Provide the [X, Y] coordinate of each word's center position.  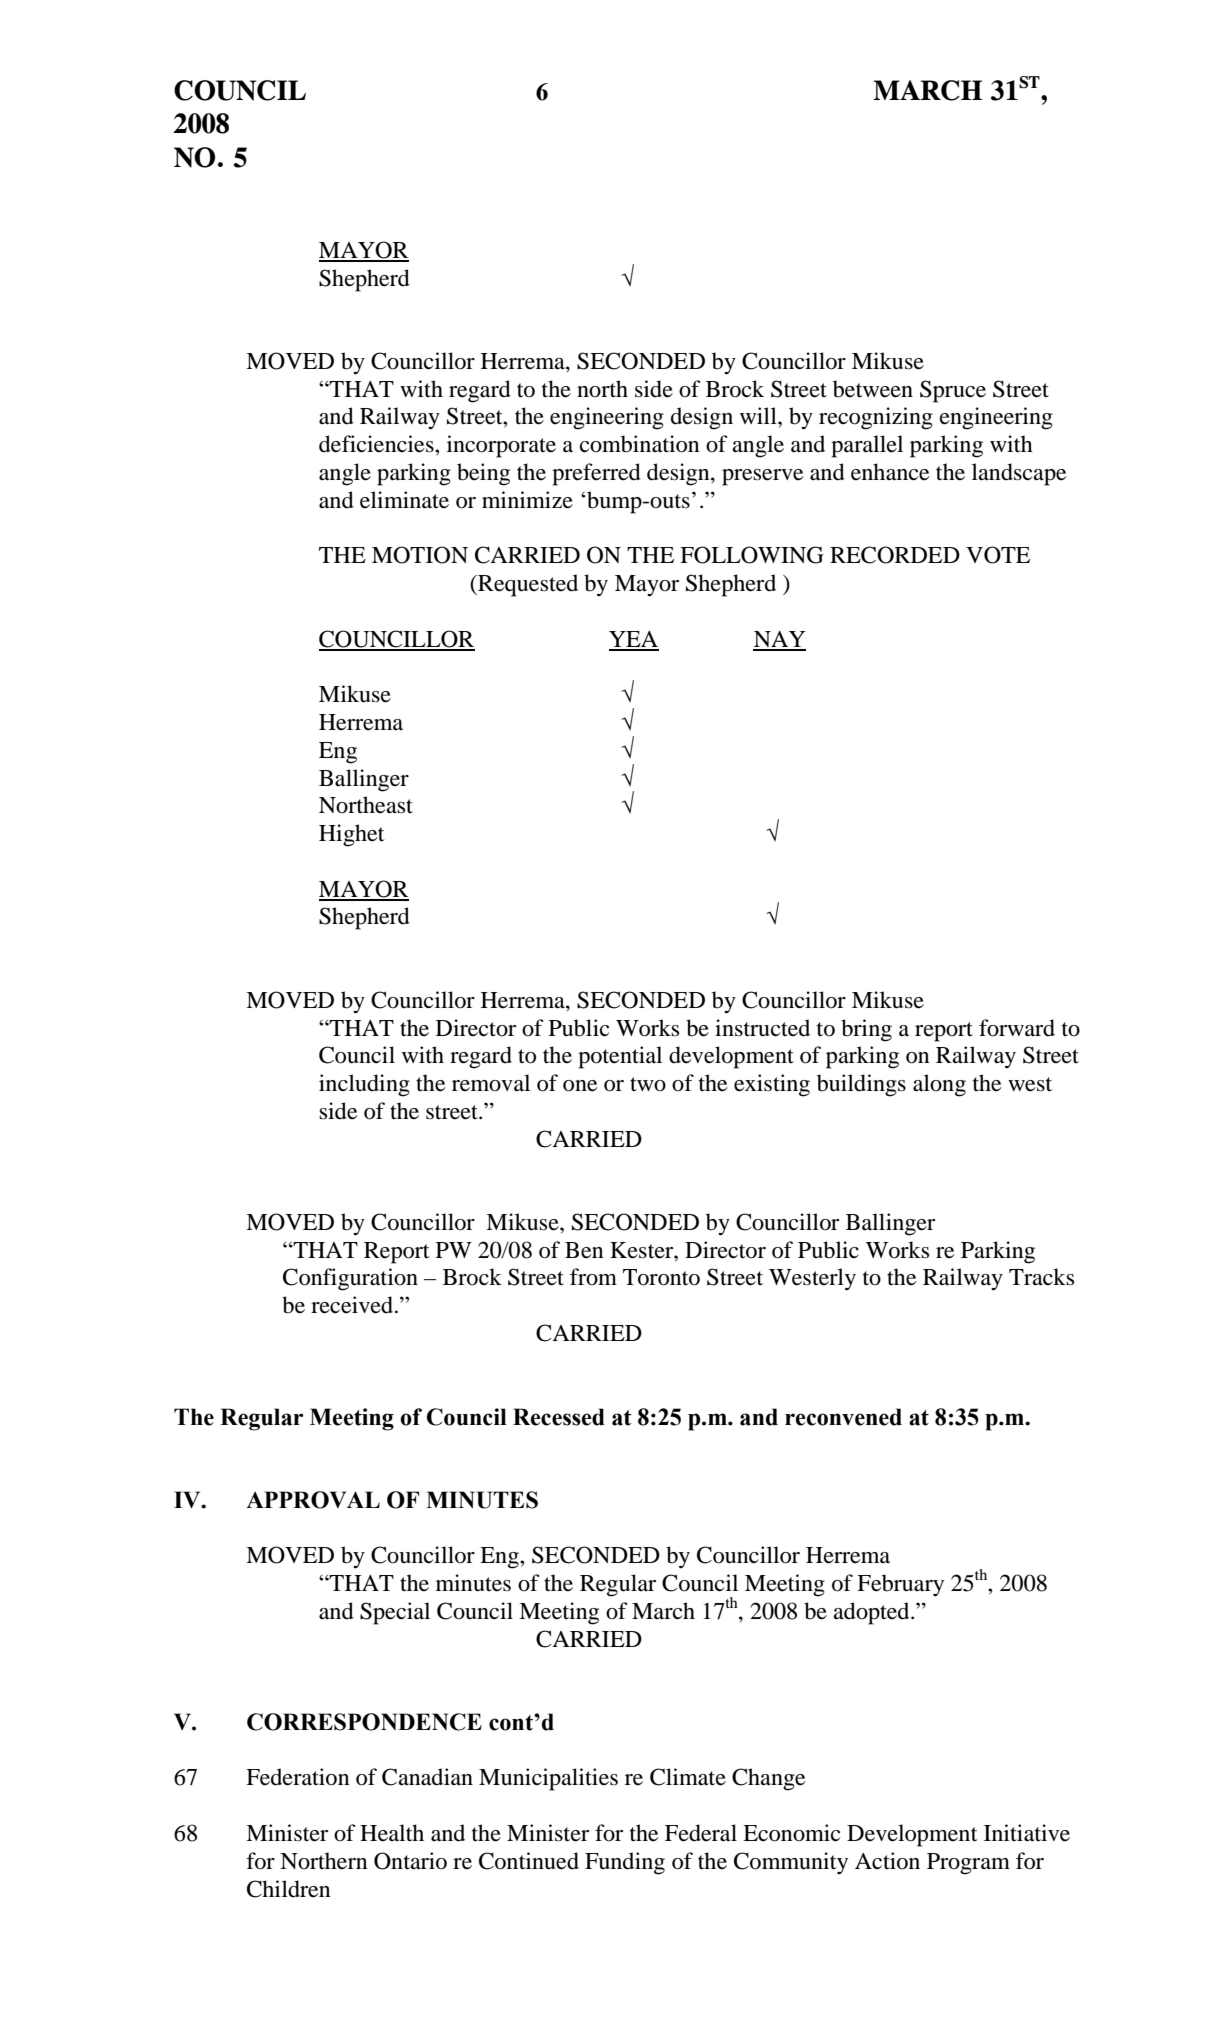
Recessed [559, 1417]
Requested [527, 585]
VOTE [998, 555]
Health [392, 1833]
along [939, 1085]
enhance [890, 472]
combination [640, 444]
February [900, 1585]
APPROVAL [313, 1500]
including [364, 1085]
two [648, 1084]
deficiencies [377, 444]
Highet [352, 835]
